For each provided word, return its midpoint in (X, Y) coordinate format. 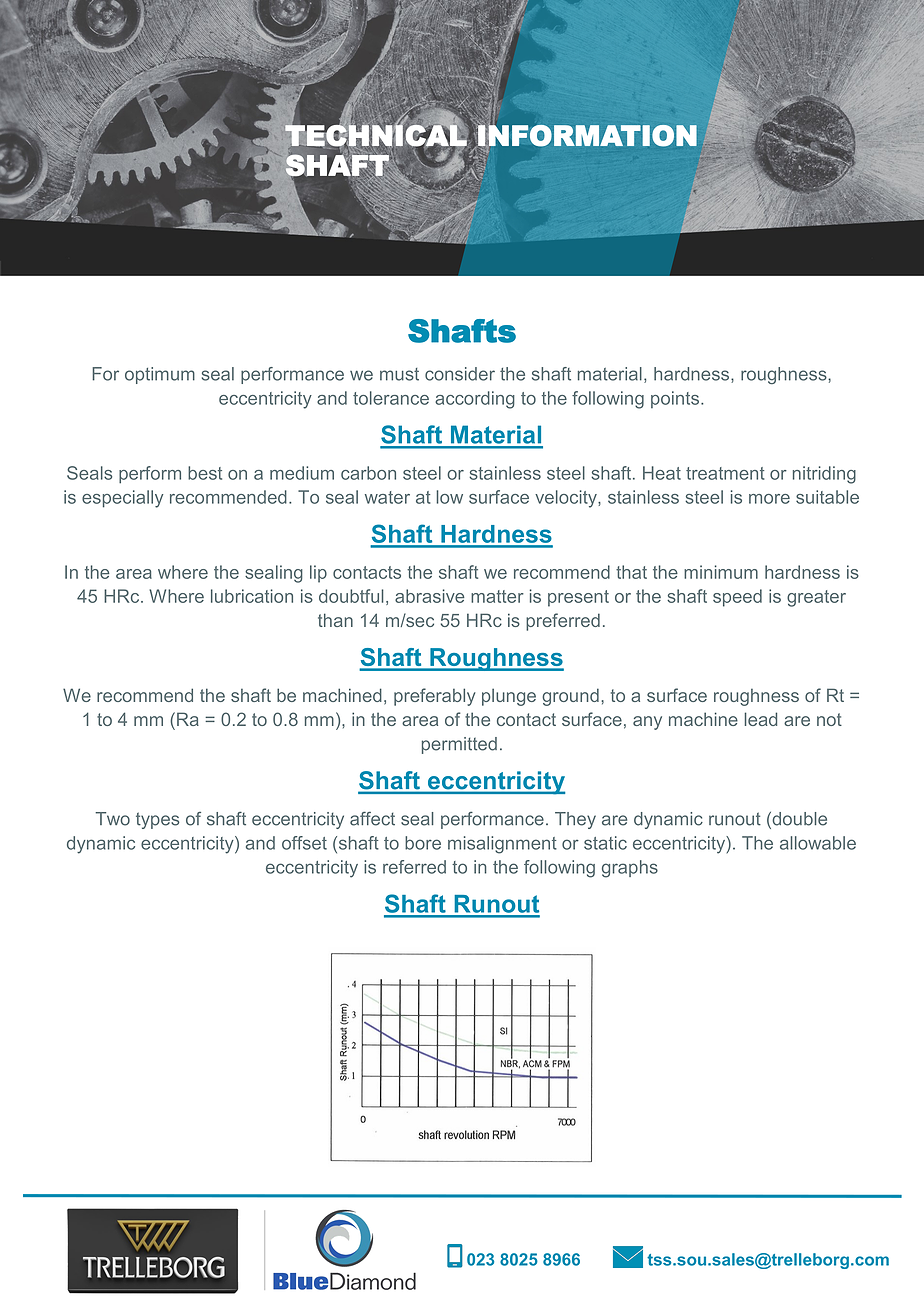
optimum (160, 375)
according (475, 400)
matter (497, 596)
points (676, 399)
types (157, 820)
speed (737, 598)
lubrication (252, 596)
